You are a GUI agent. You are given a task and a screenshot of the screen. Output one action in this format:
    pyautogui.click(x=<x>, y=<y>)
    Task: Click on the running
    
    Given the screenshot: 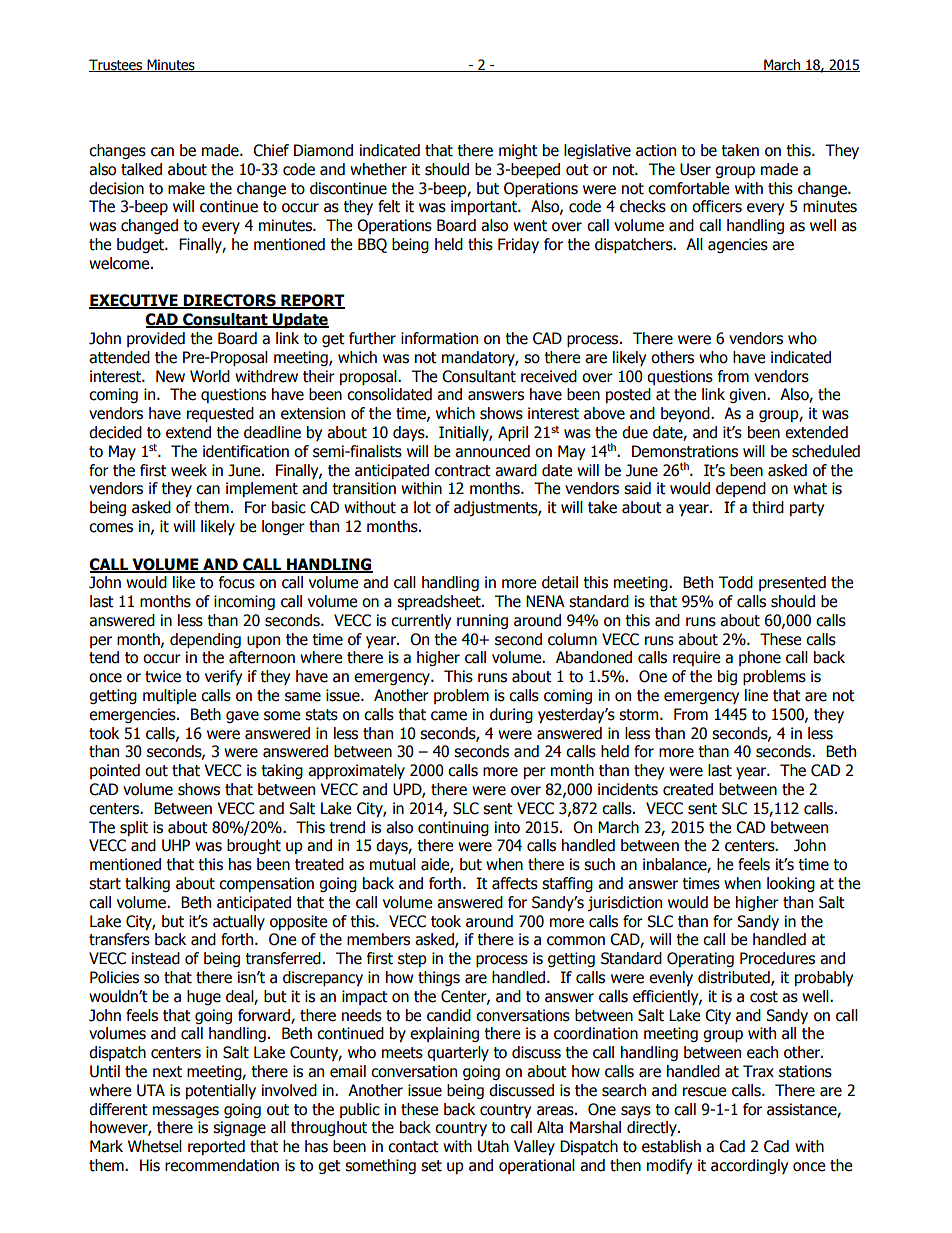 What is the action you would take?
    pyautogui.click(x=482, y=621)
